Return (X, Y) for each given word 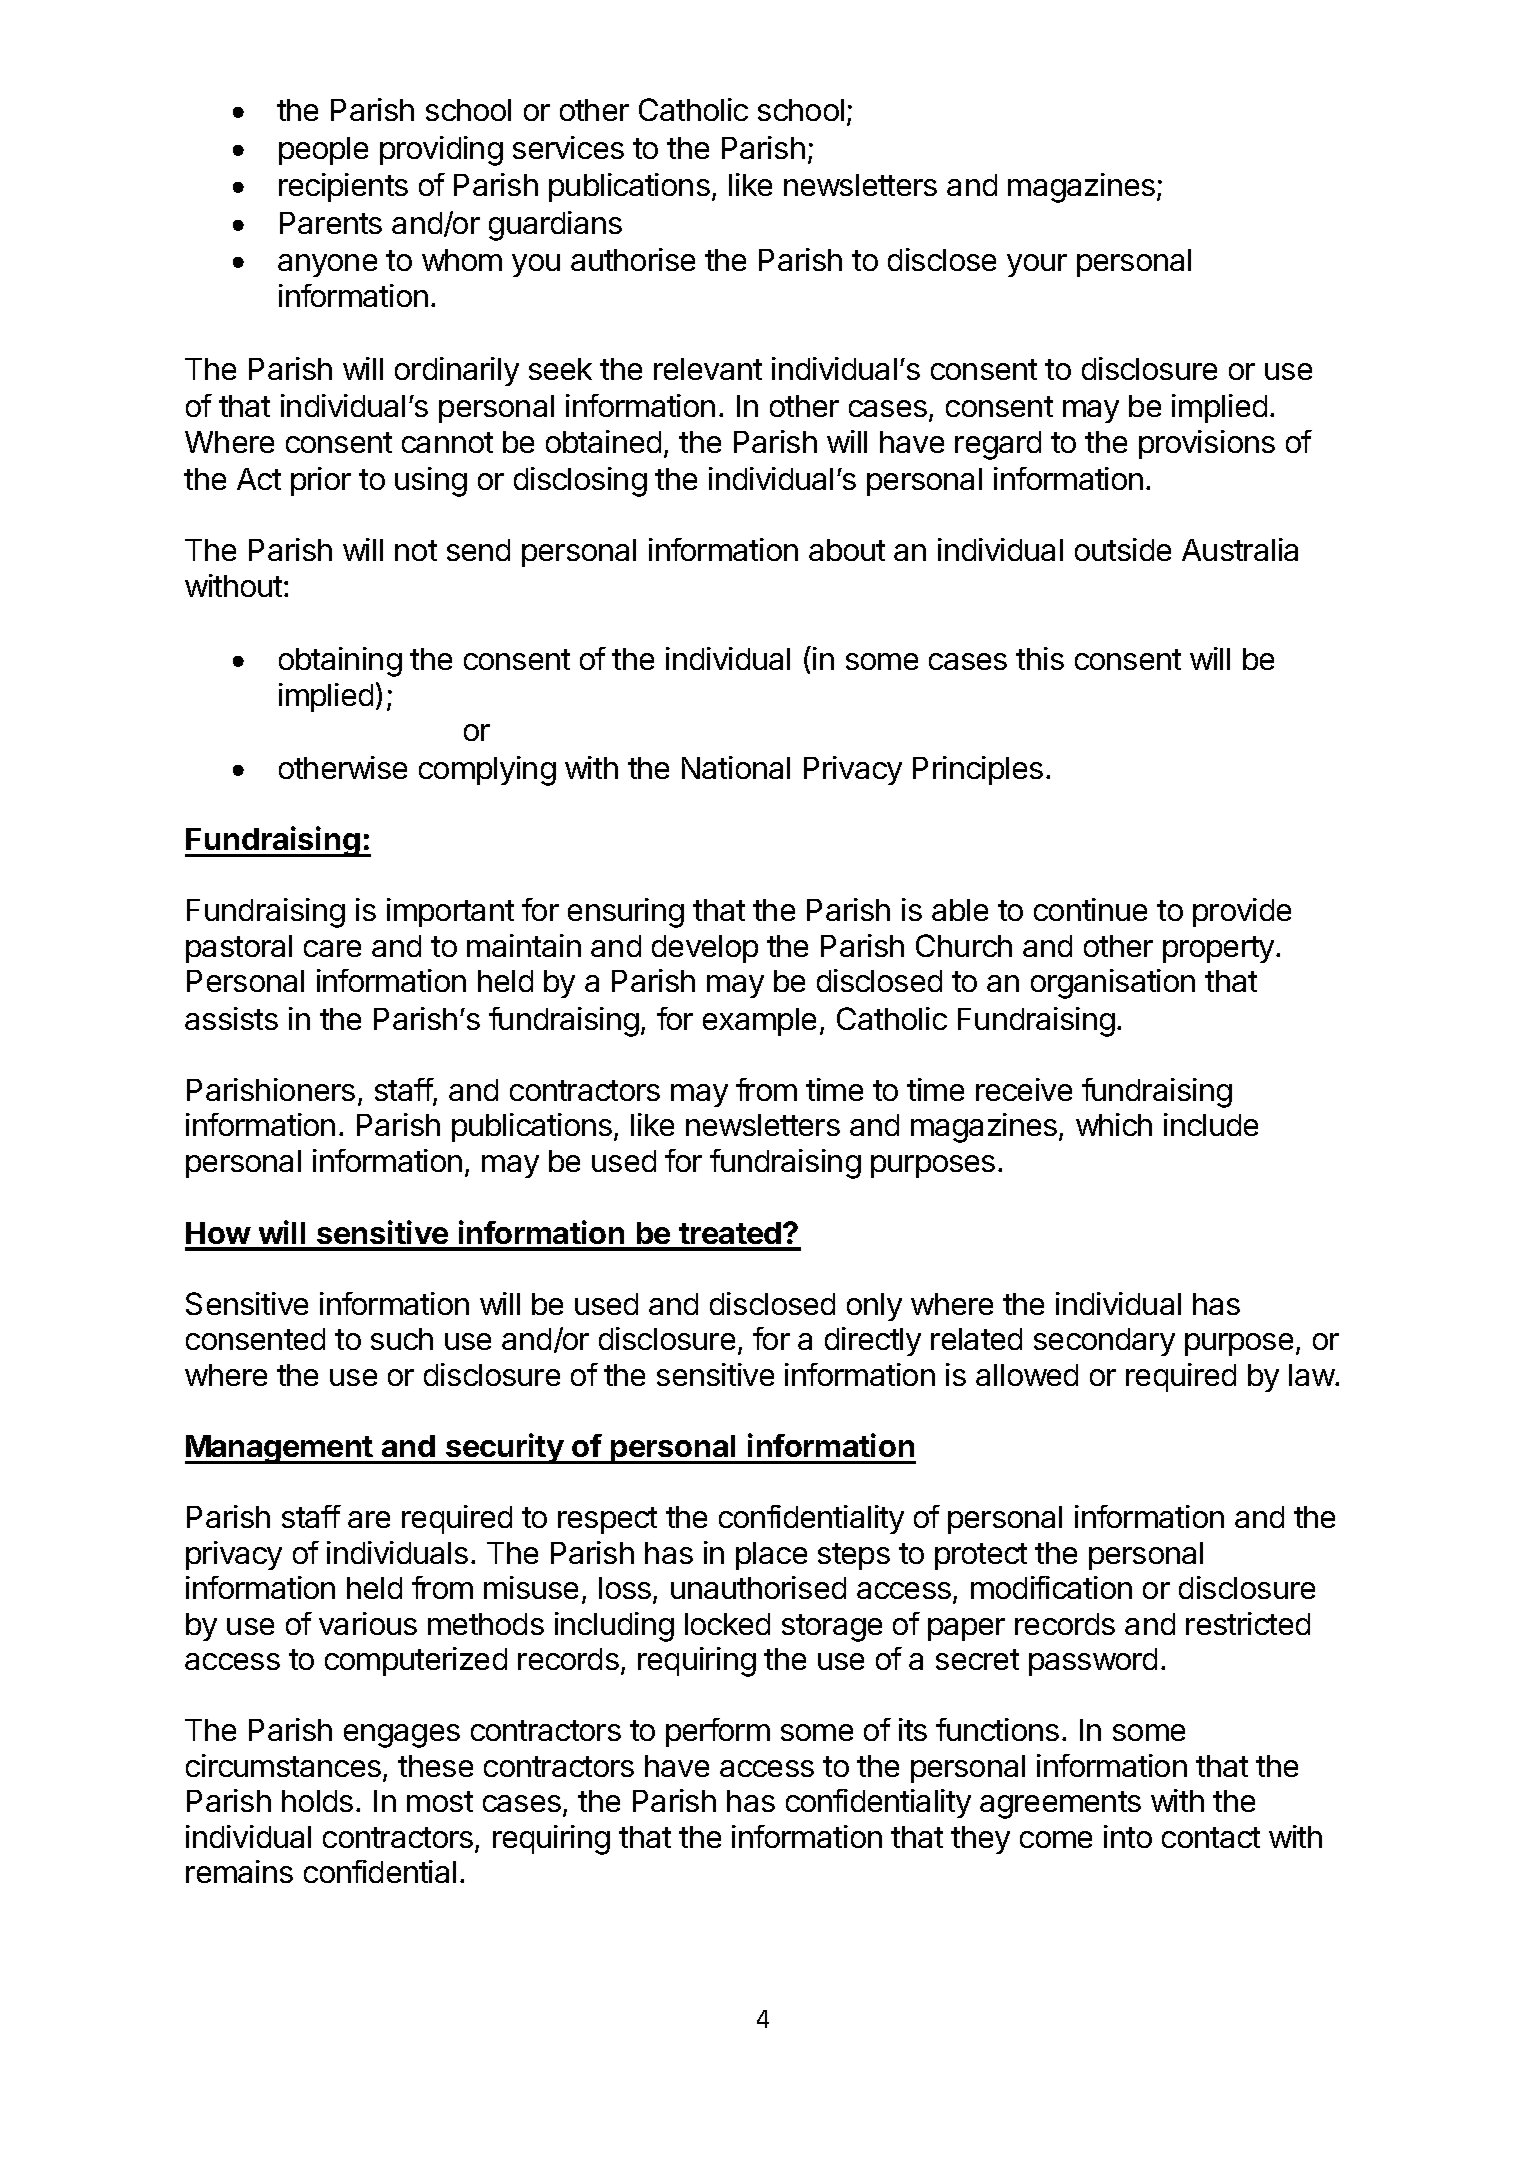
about (847, 550)
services (568, 147)
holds (317, 1801)
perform (718, 1732)
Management (280, 1449)
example (759, 1022)
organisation (1113, 984)
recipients (343, 187)
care (332, 948)
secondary (1104, 1342)
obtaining (340, 662)
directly (873, 1341)
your (1037, 265)
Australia (1240, 549)
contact (1211, 1837)
